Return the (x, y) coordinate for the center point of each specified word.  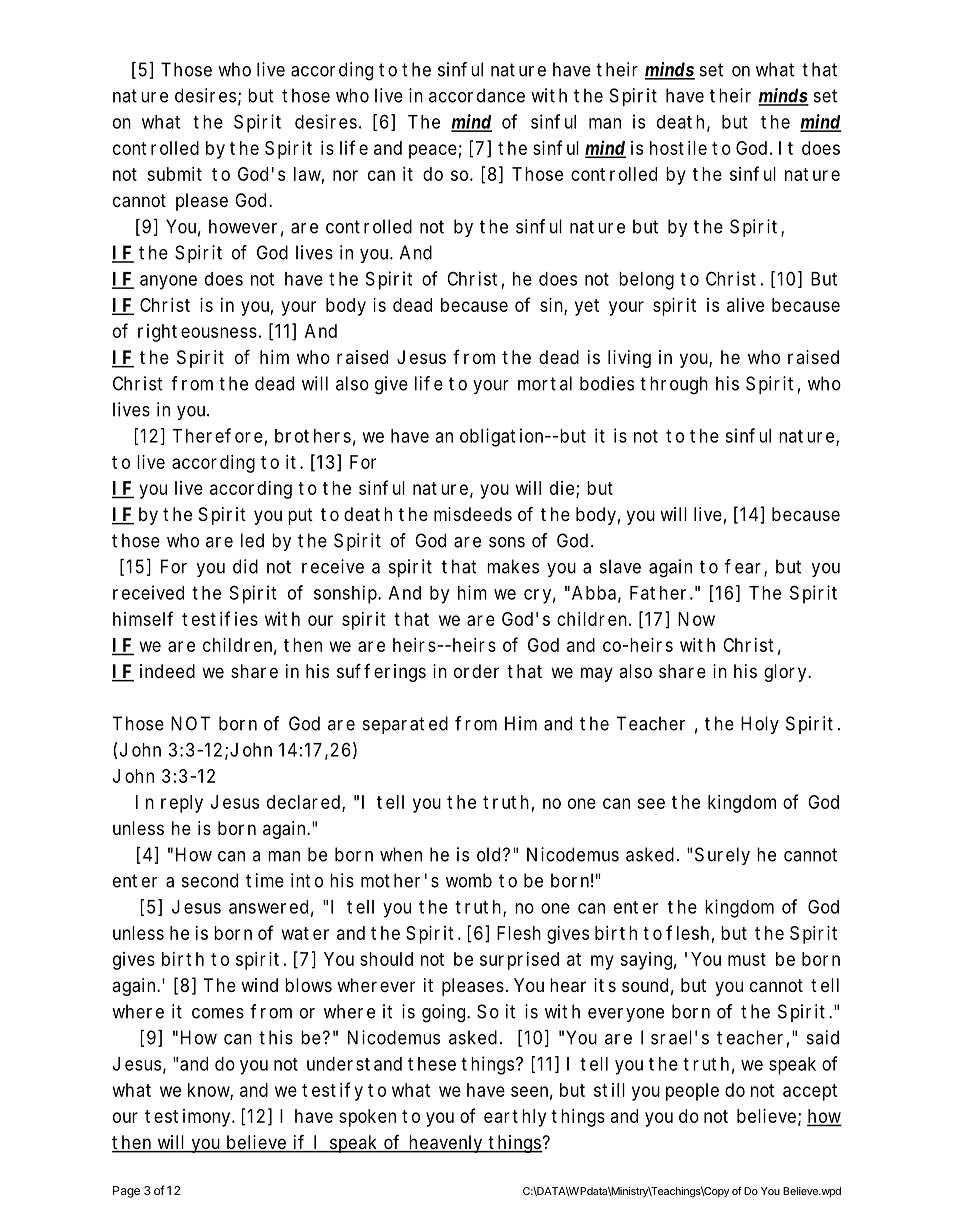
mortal (545, 383)
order (476, 671)
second (210, 880)
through (674, 385)
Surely (722, 856)
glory (785, 673)
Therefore (217, 435)
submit (174, 174)
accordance (477, 95)
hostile (678, 148)
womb (469, 880)
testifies (220, 618)
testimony (187, 1118)
